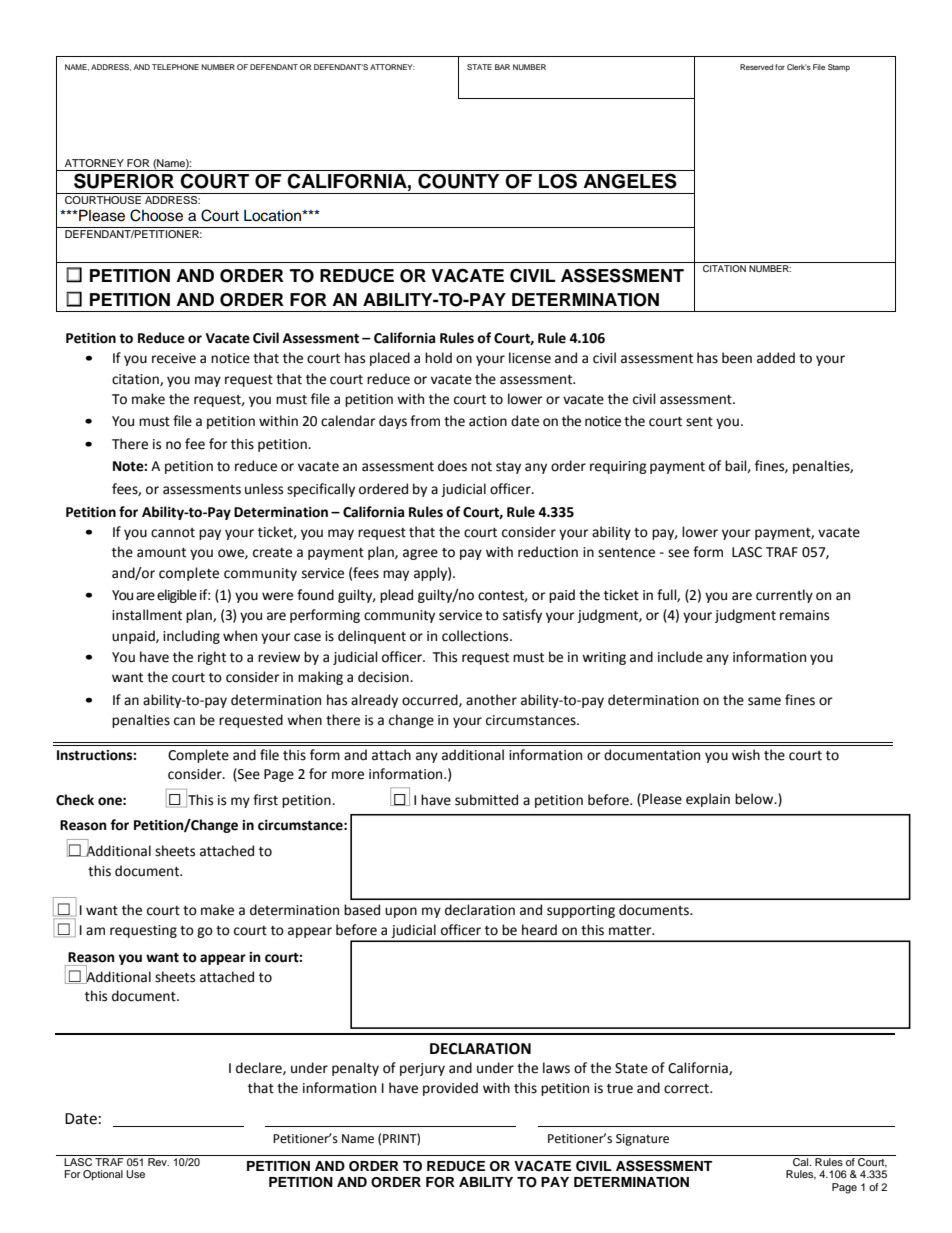 The width and height of the screenshot is (952, 1233). What do you see at coordinates (401, 912) in the screenshot?
I see `upon` at bounding box center [401, 912].
